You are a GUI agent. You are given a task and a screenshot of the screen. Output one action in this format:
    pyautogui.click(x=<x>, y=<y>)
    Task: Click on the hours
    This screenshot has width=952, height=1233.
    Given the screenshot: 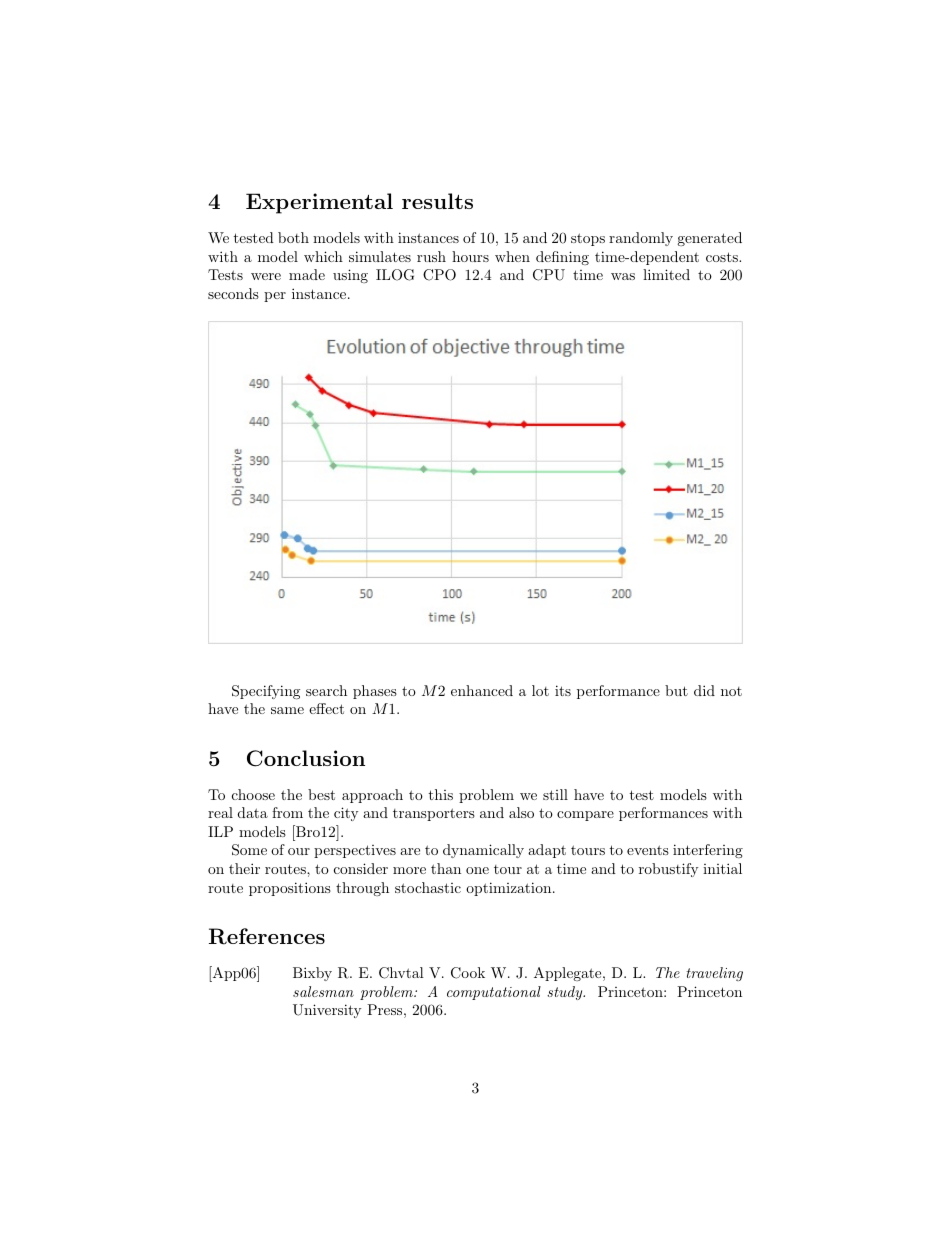 What is the action you would take?
    pyautogui.click(x=470, y=256)
